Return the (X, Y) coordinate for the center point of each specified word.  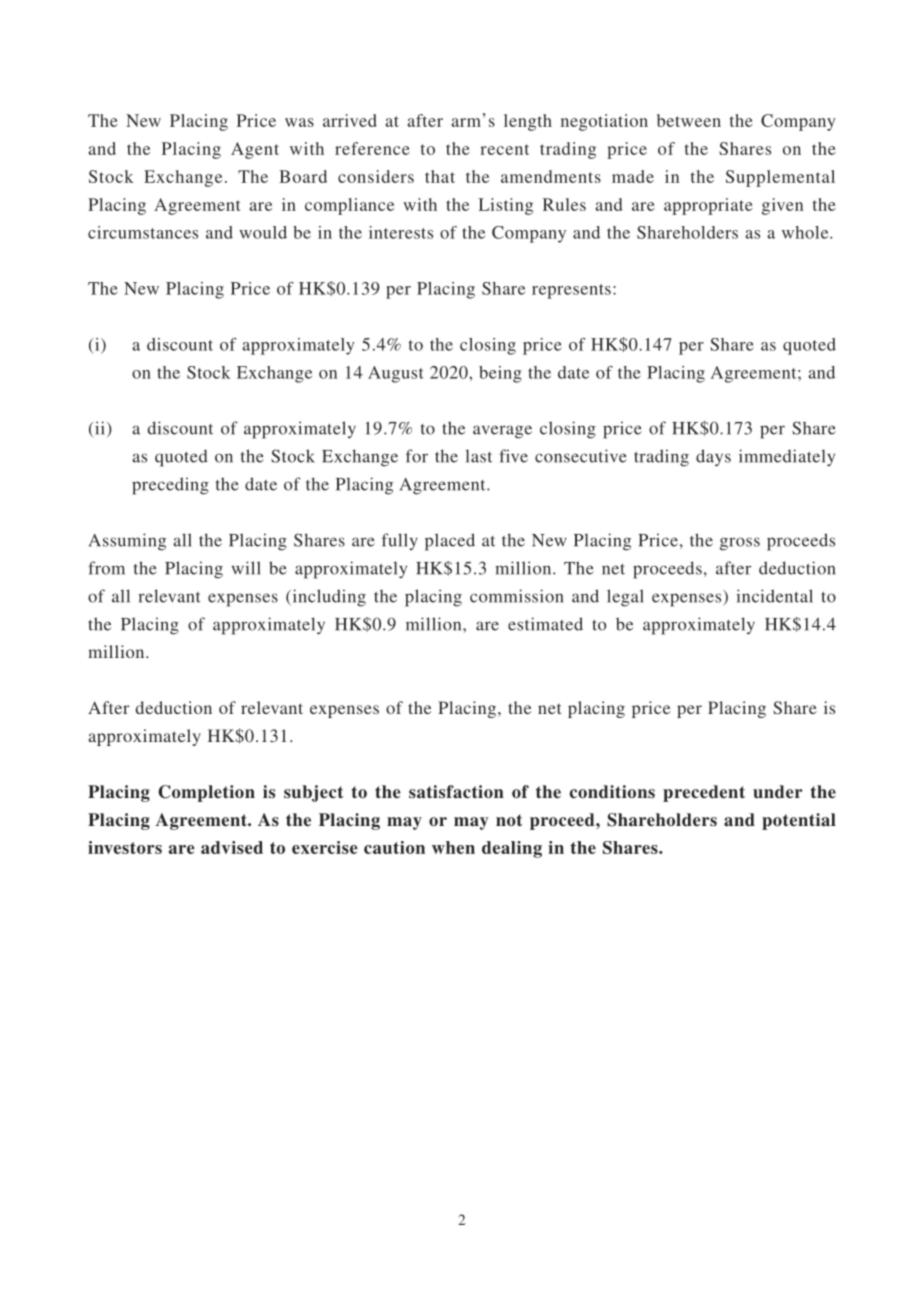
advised (232, 847)
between (689, 120)
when (453, 847)
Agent (255, 150)
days (713, 458)
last (478, 456)
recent (504, 149)
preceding (170, 486)
